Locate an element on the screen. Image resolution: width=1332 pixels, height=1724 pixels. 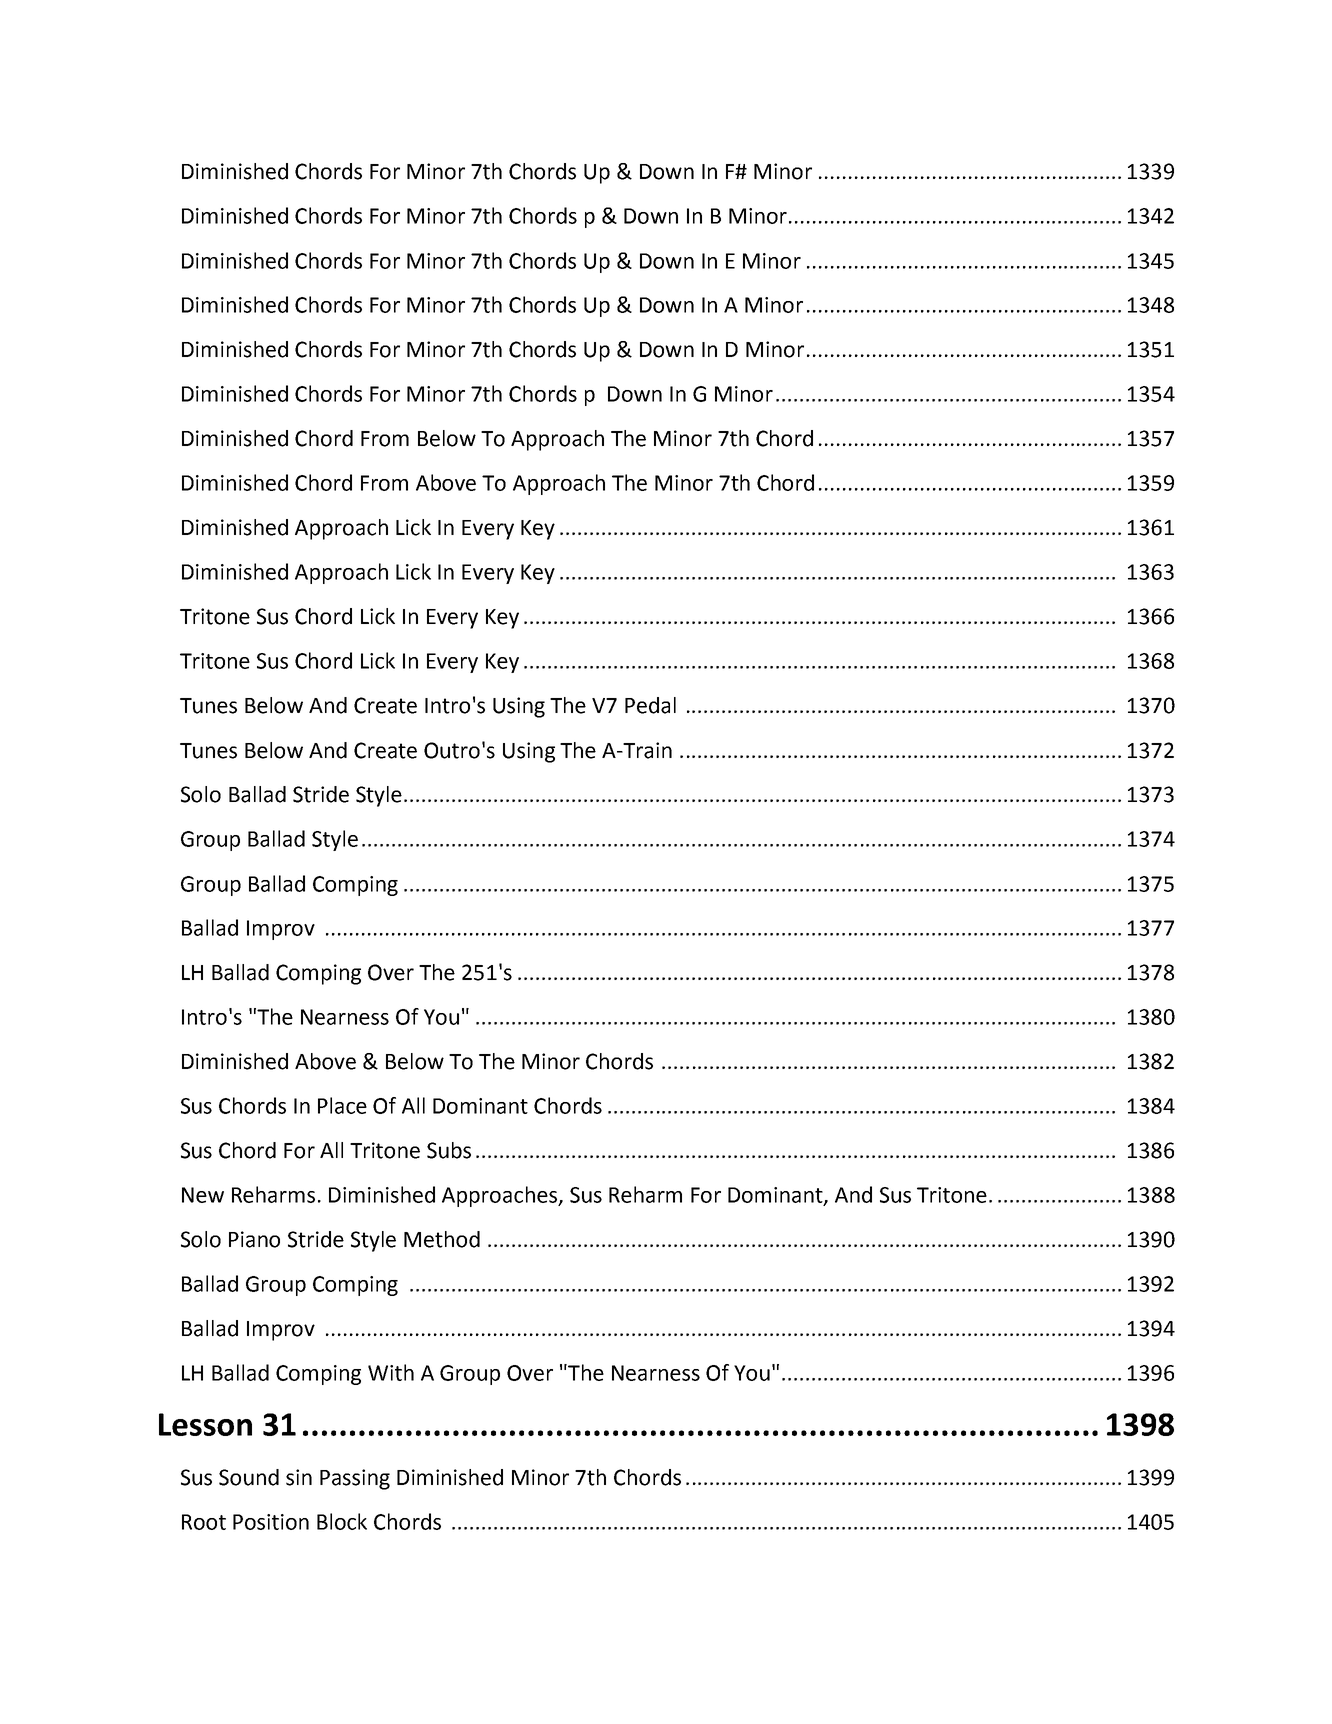
Passing is located at coordinates (355, 1479).
